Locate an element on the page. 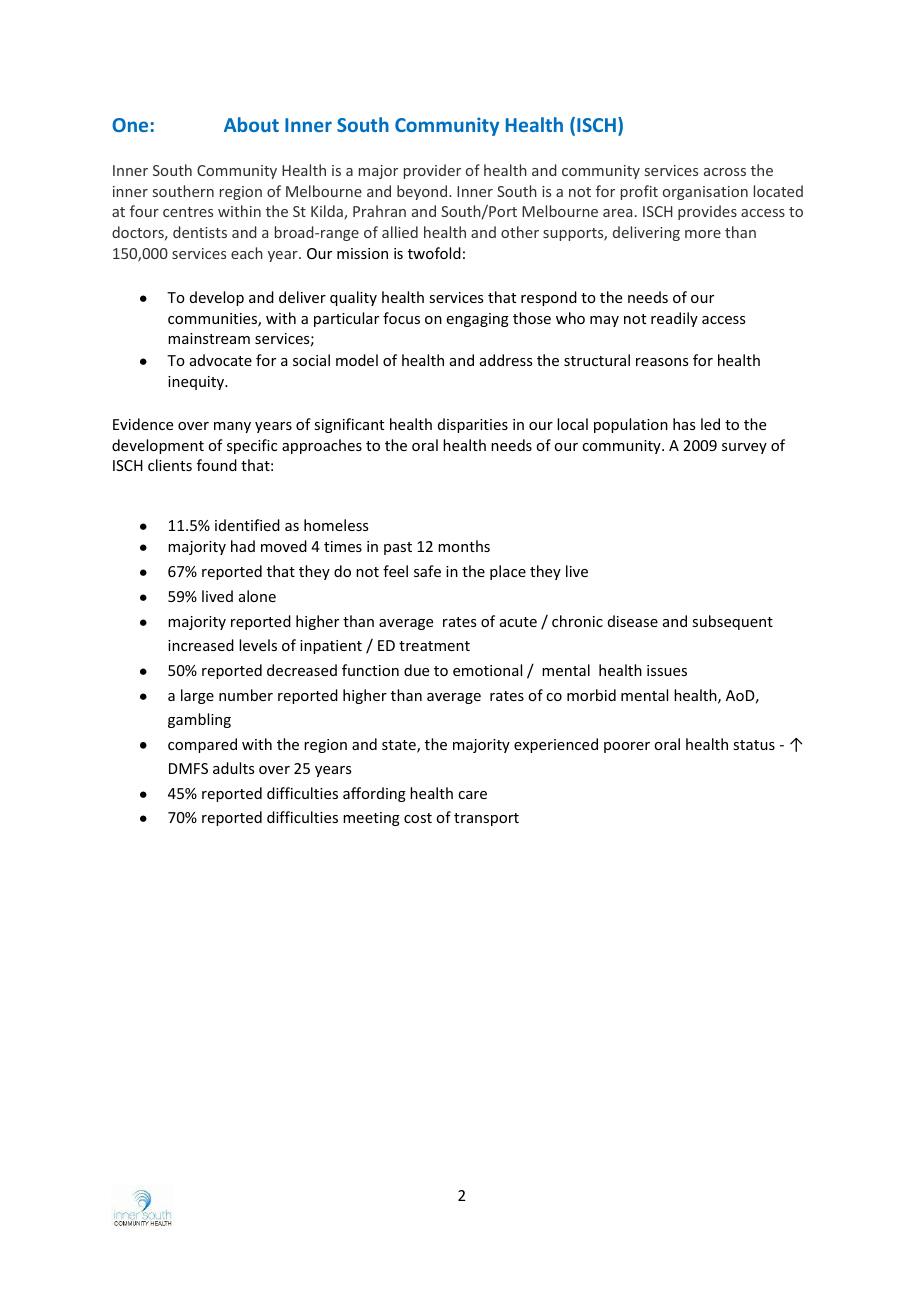 This document has width=924, height=1308. provider is located at coordinates (432, 171).
